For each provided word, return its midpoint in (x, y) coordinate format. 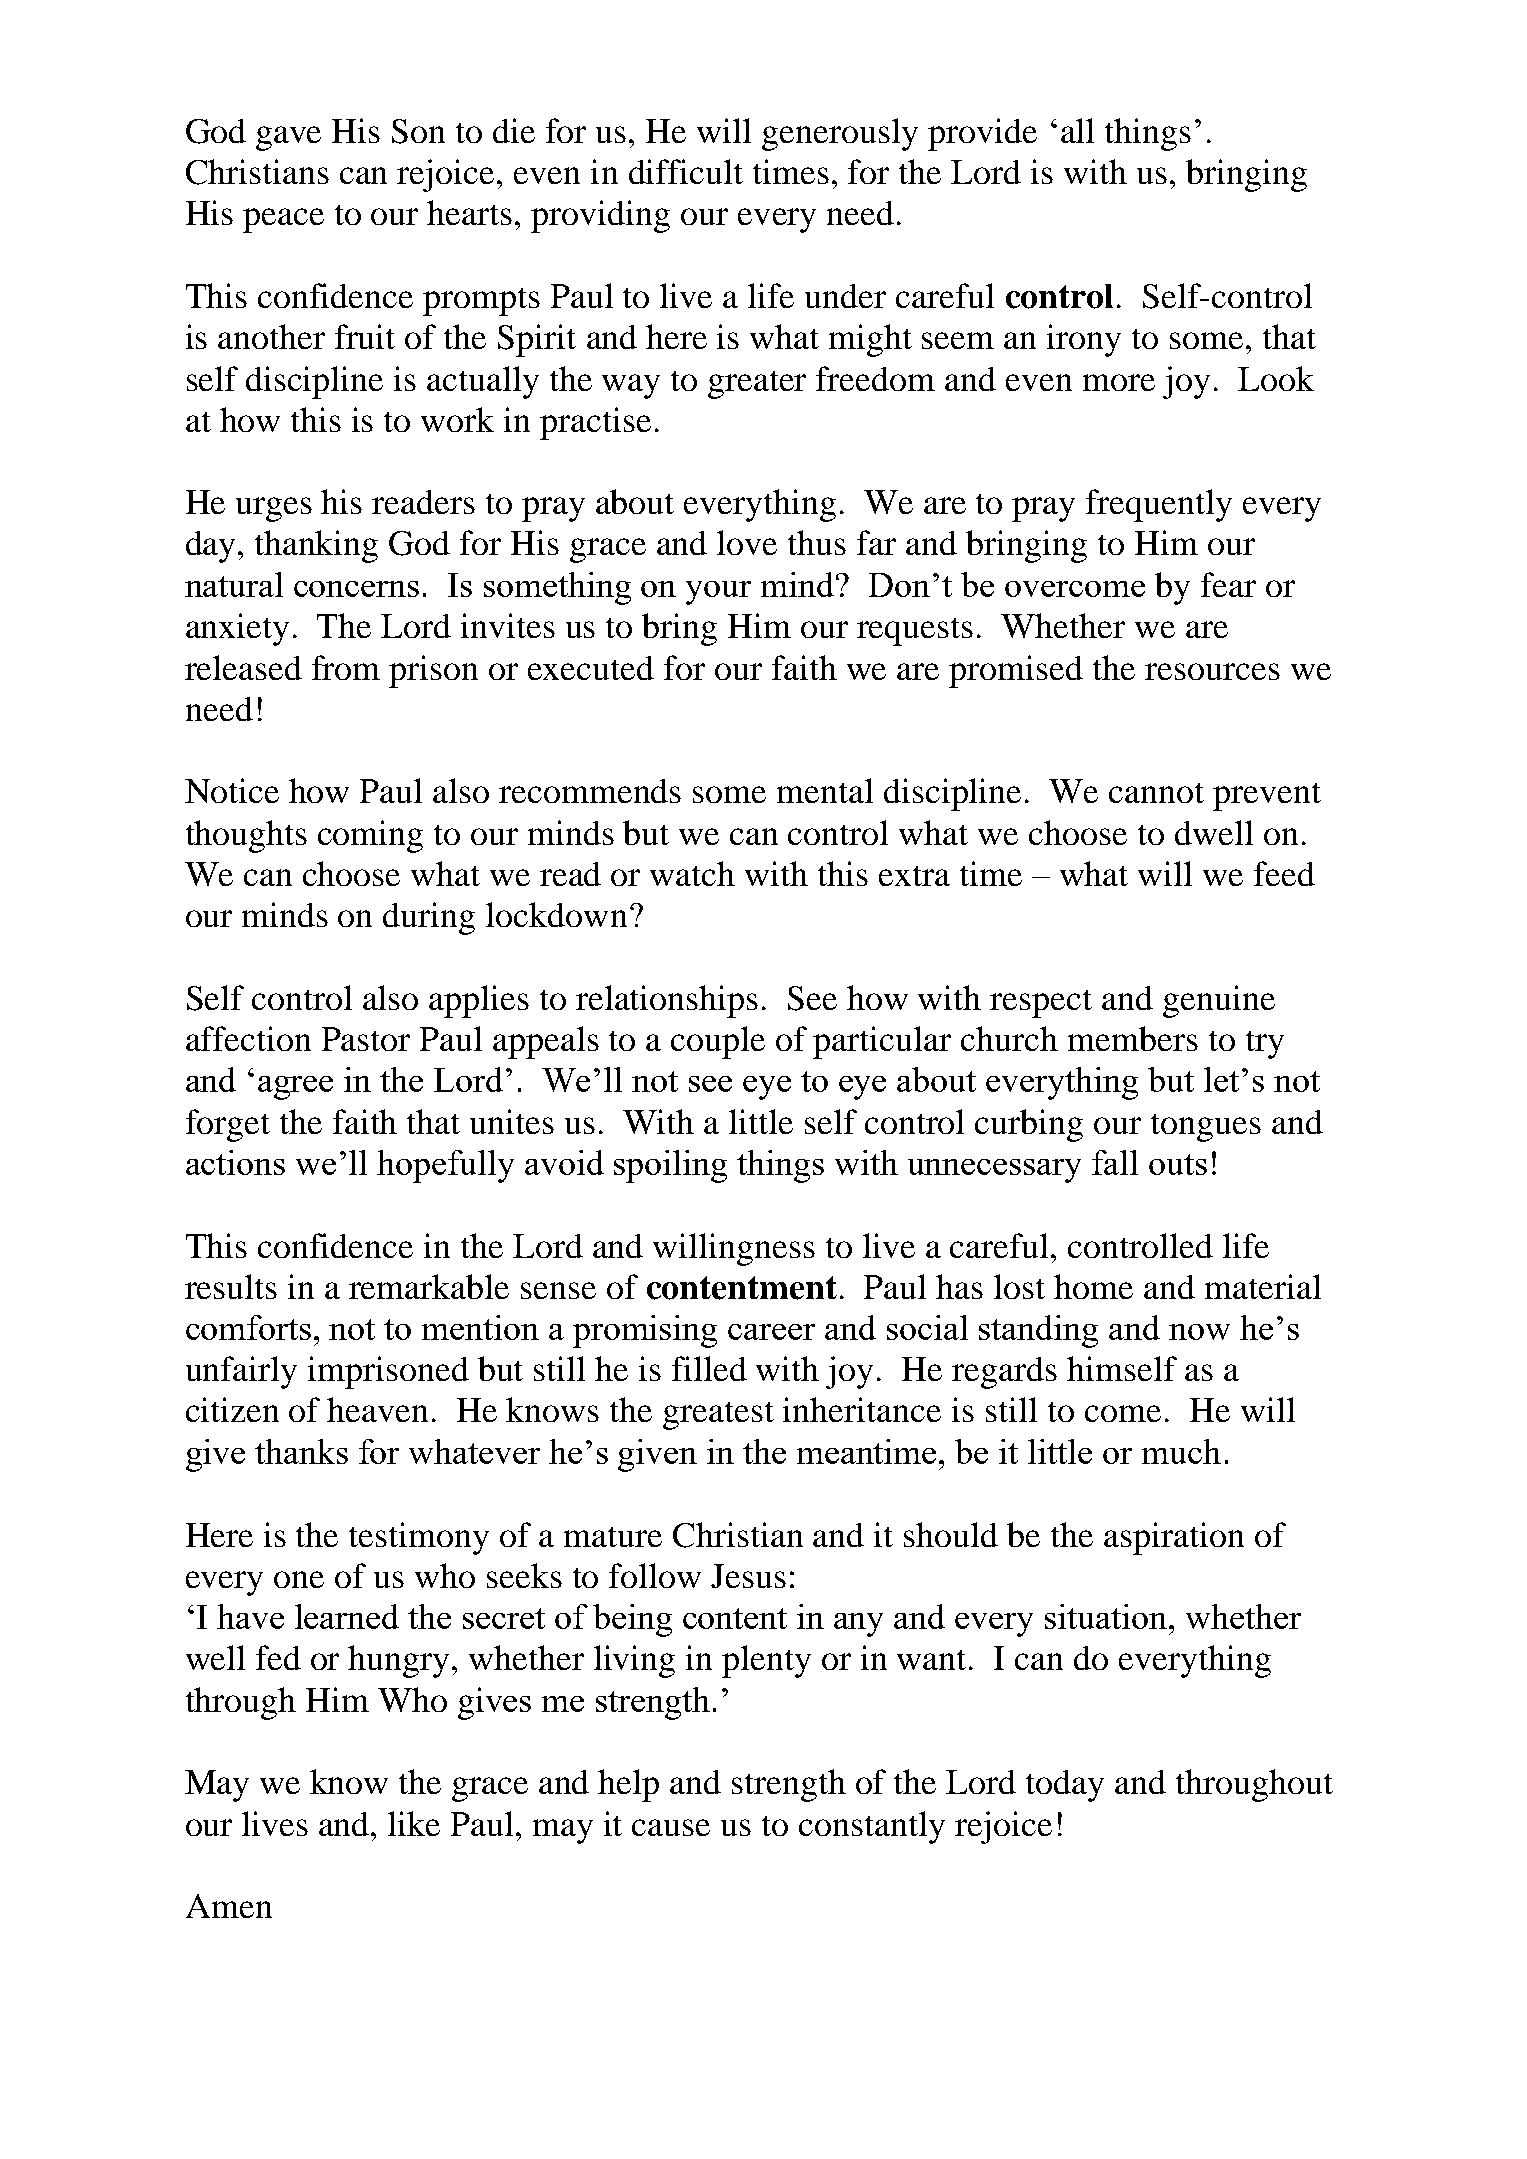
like (414, 1823)
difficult (686, 171)
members (1133, 1038)
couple (718, 1042)
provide (982, 134)
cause (671, 1827)
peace (283, 220)
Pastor (366, 1039)
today (1065, 1786)
